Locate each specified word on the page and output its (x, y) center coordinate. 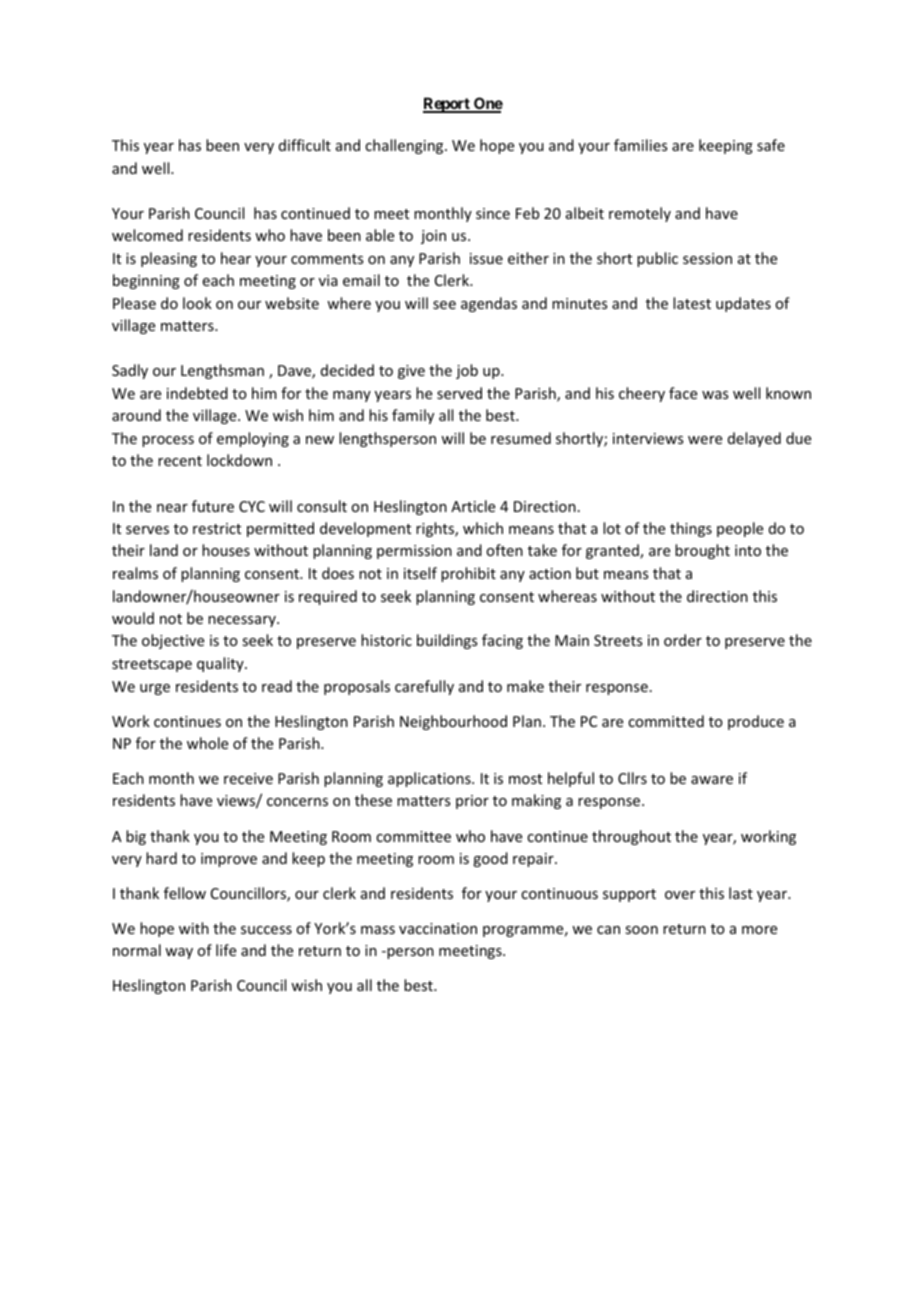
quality (221, 664)
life (226, 950)
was (715, 395)
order (683, 640)
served (459, 393)
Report (447, 105)
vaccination (438, 928)
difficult (305, 145)
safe (771, 145)
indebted (197, 393)
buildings (447, 641)
